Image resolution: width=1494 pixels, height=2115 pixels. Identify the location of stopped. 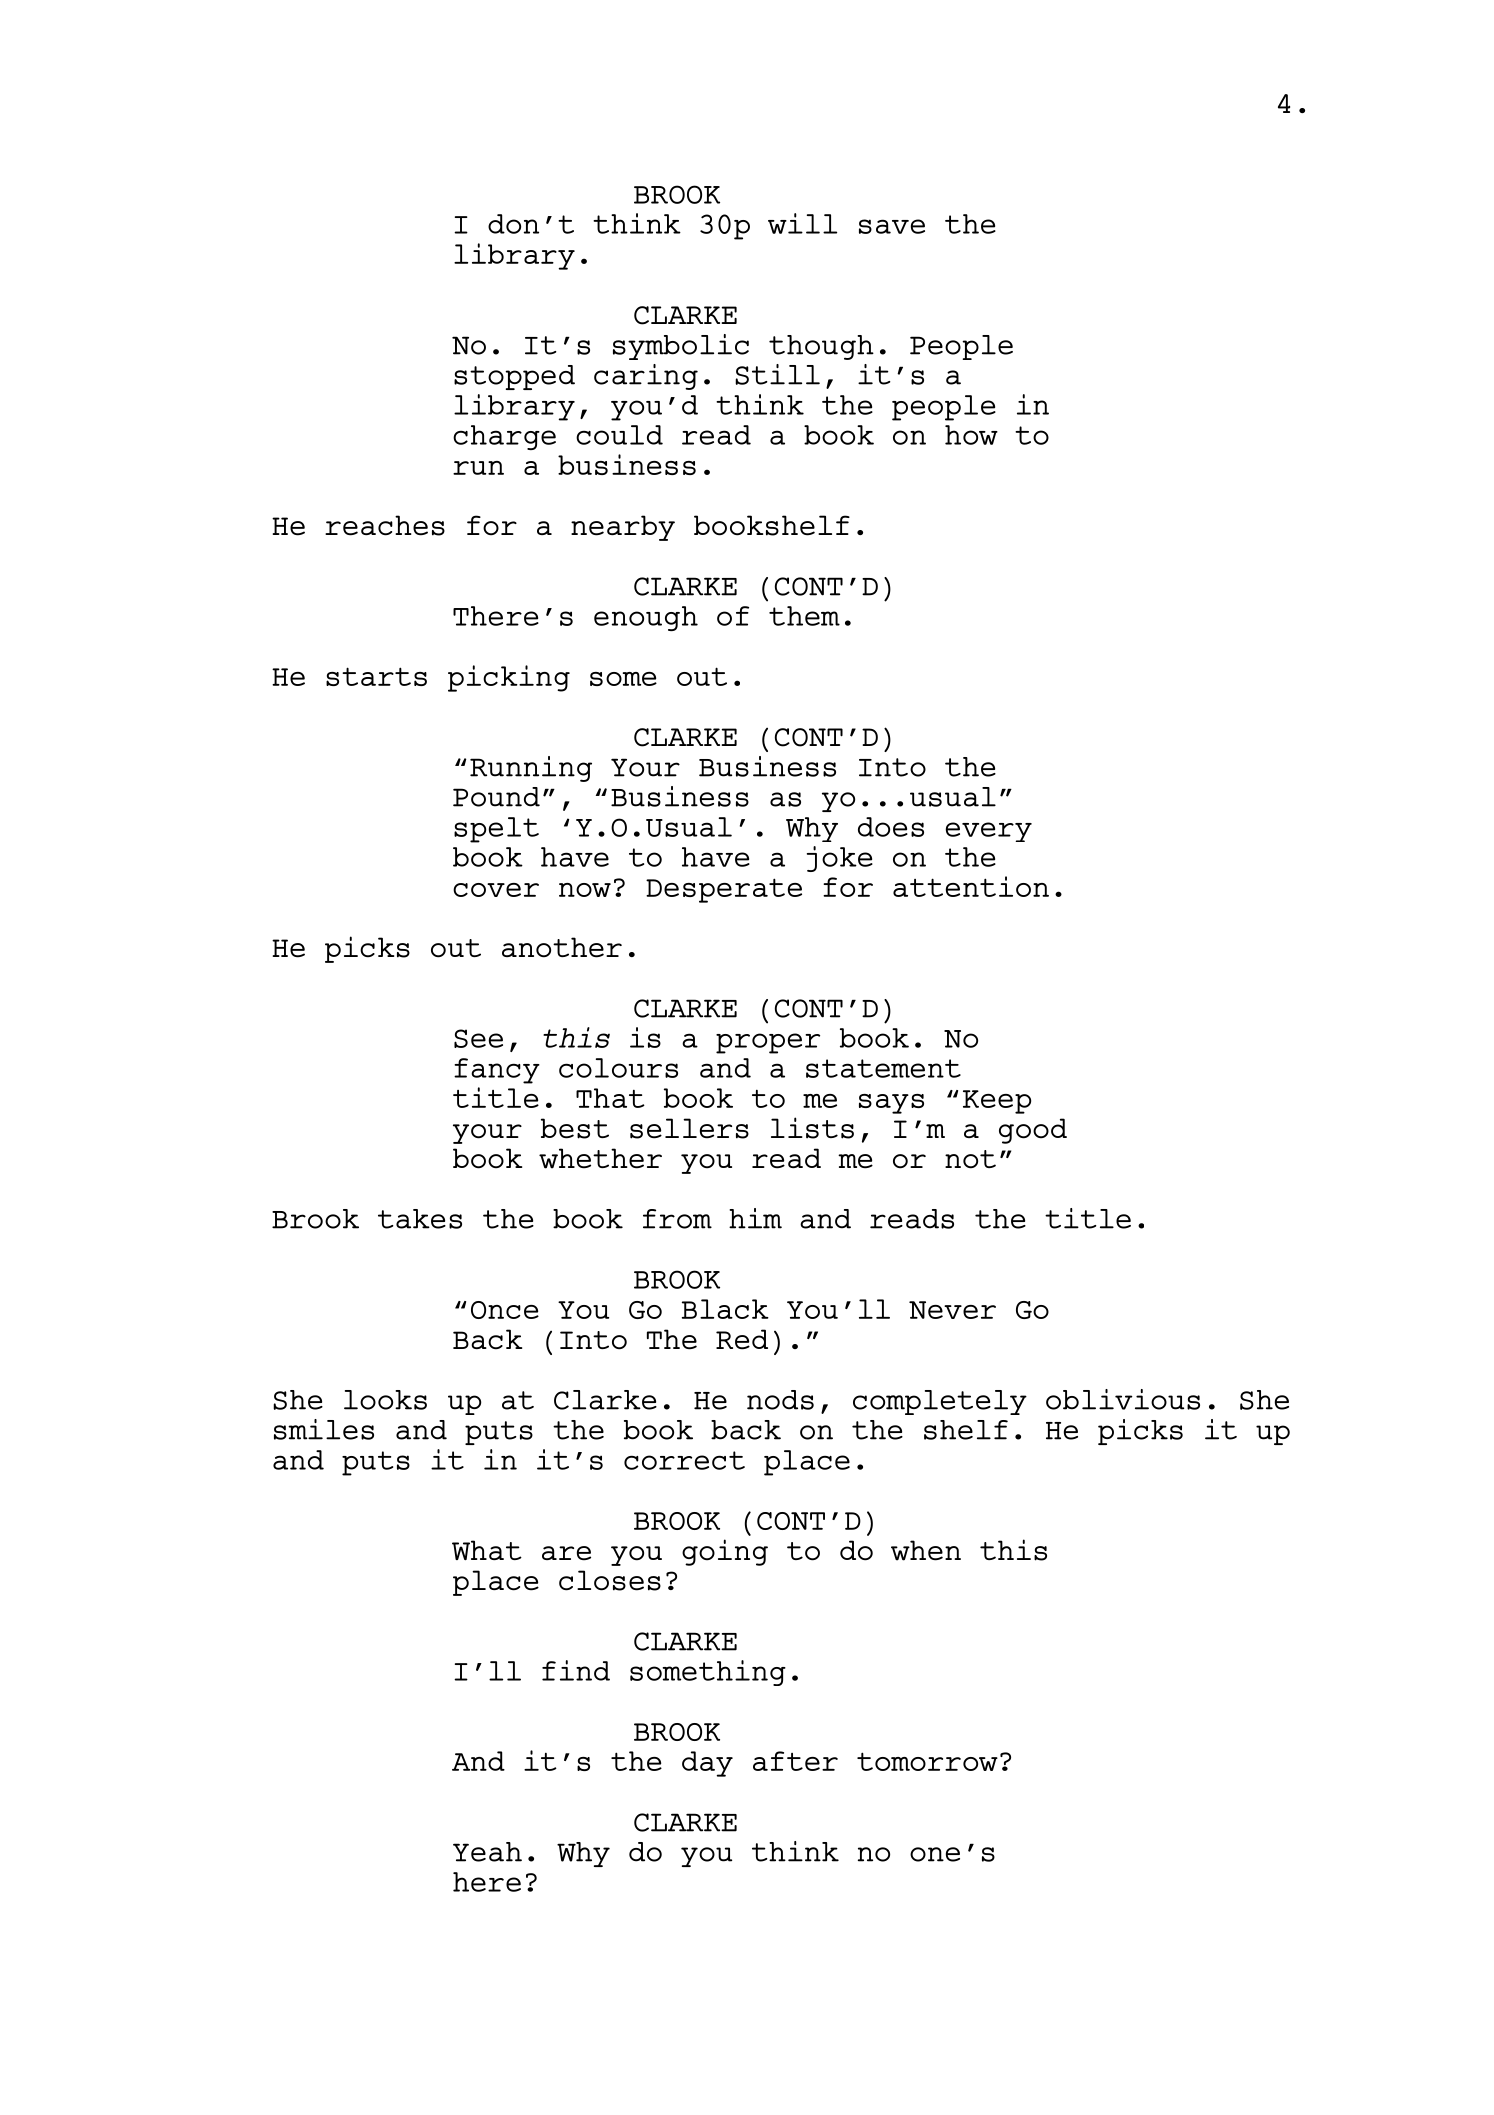
(514, 377).
